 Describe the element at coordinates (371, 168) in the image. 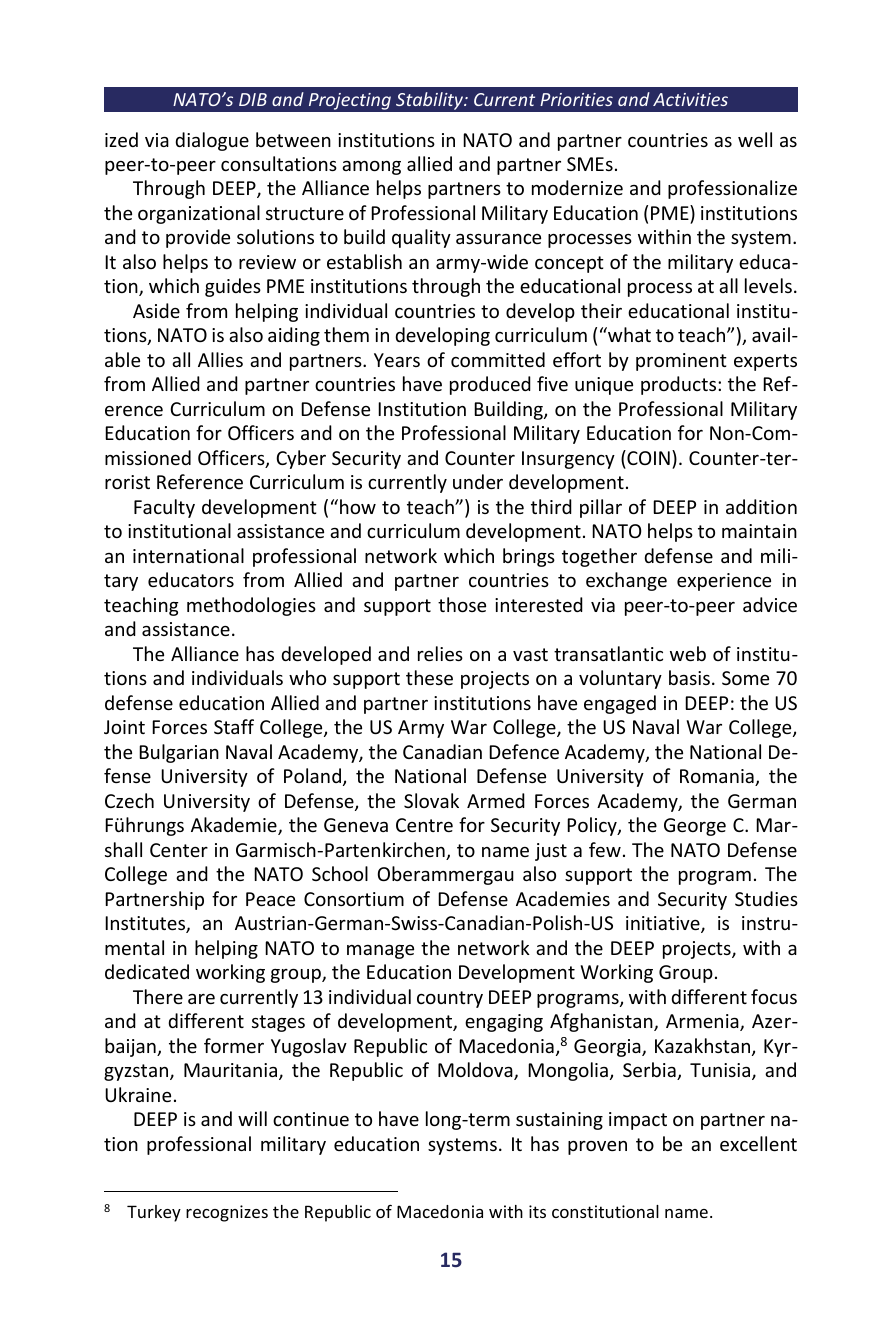

I see `among` at that location.
